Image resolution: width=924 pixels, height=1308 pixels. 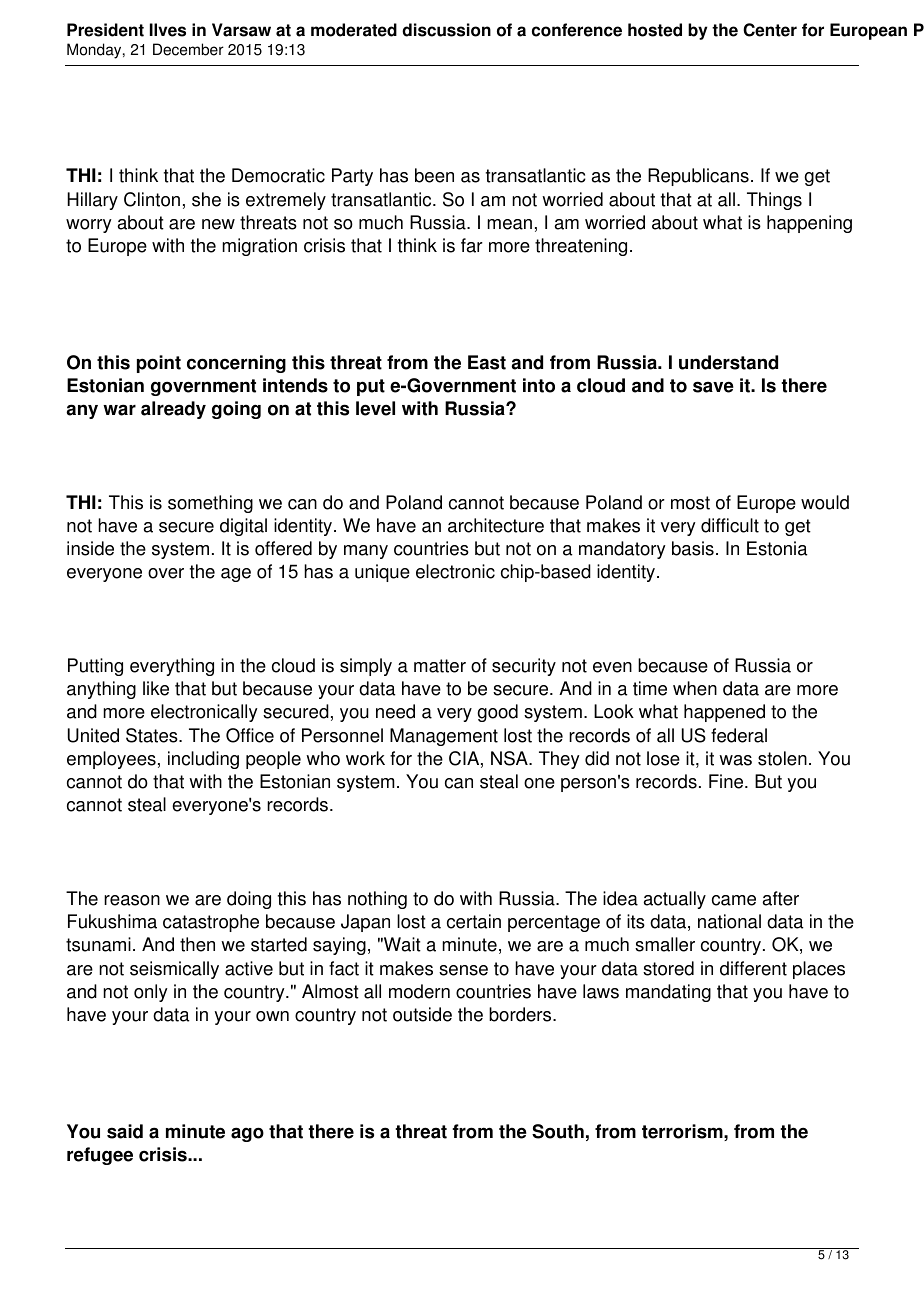 What do you see at coordinates (734, 900) in the document?
I see `came` at bounding box center [734, 900].
